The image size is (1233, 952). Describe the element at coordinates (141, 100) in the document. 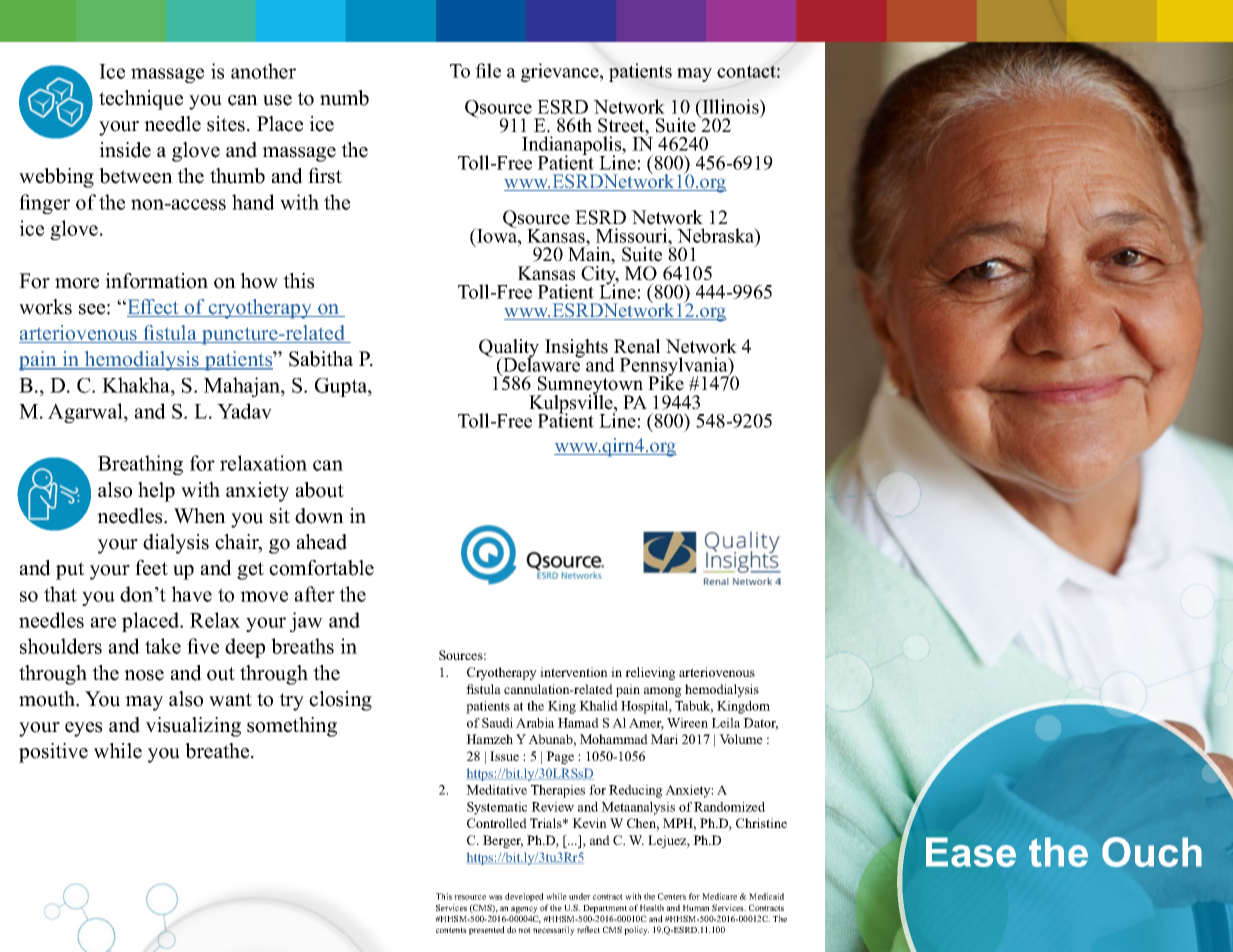

I see `technique` at that location.
